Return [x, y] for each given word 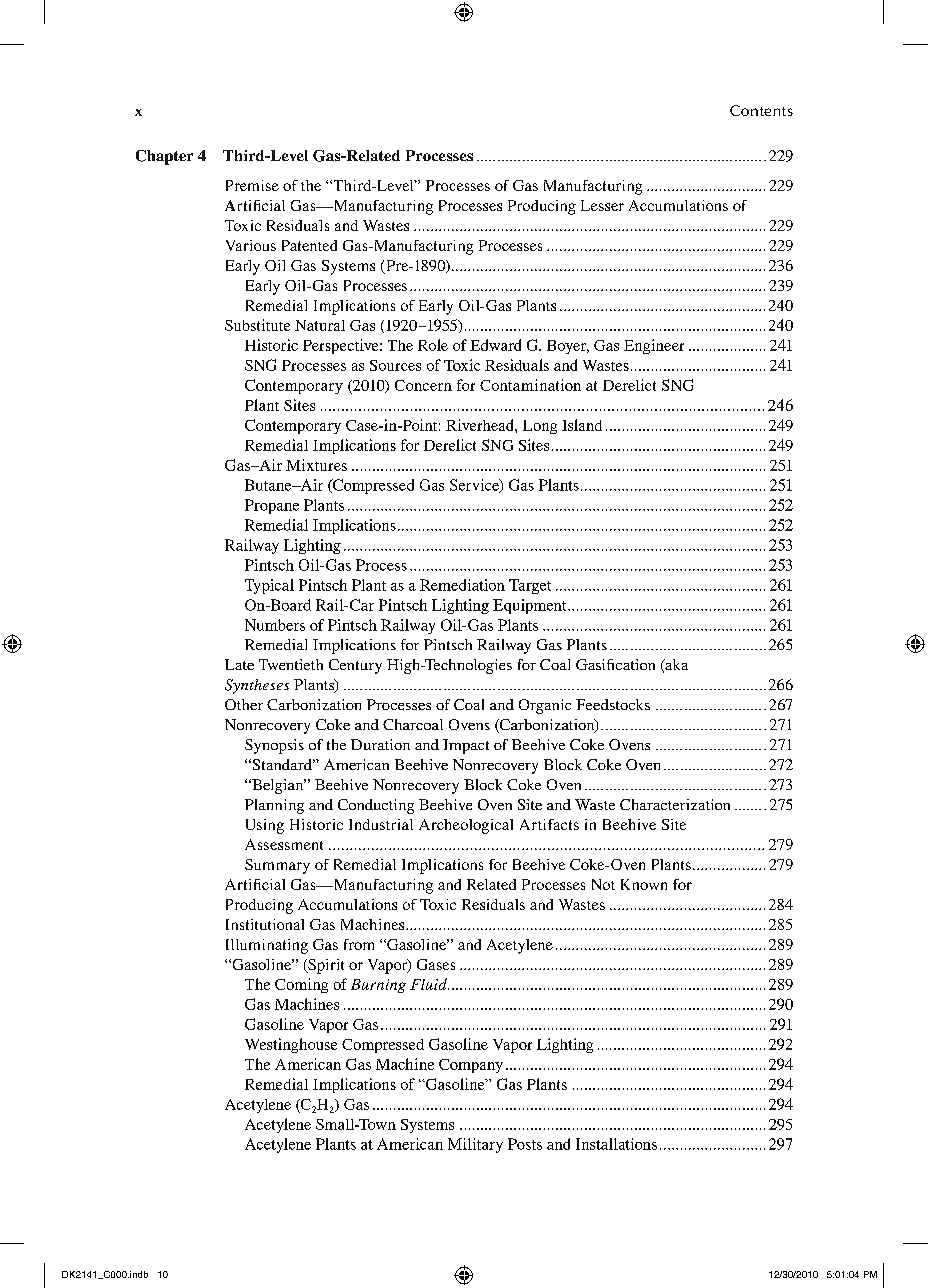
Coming [301, 985]
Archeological [466, 826]
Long [540, 427]
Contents [761, 110]
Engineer [654, 346]
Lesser [602, 205]
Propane [272, 506]
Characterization [675, 804]
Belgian [278, 786]
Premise [252, 185]
